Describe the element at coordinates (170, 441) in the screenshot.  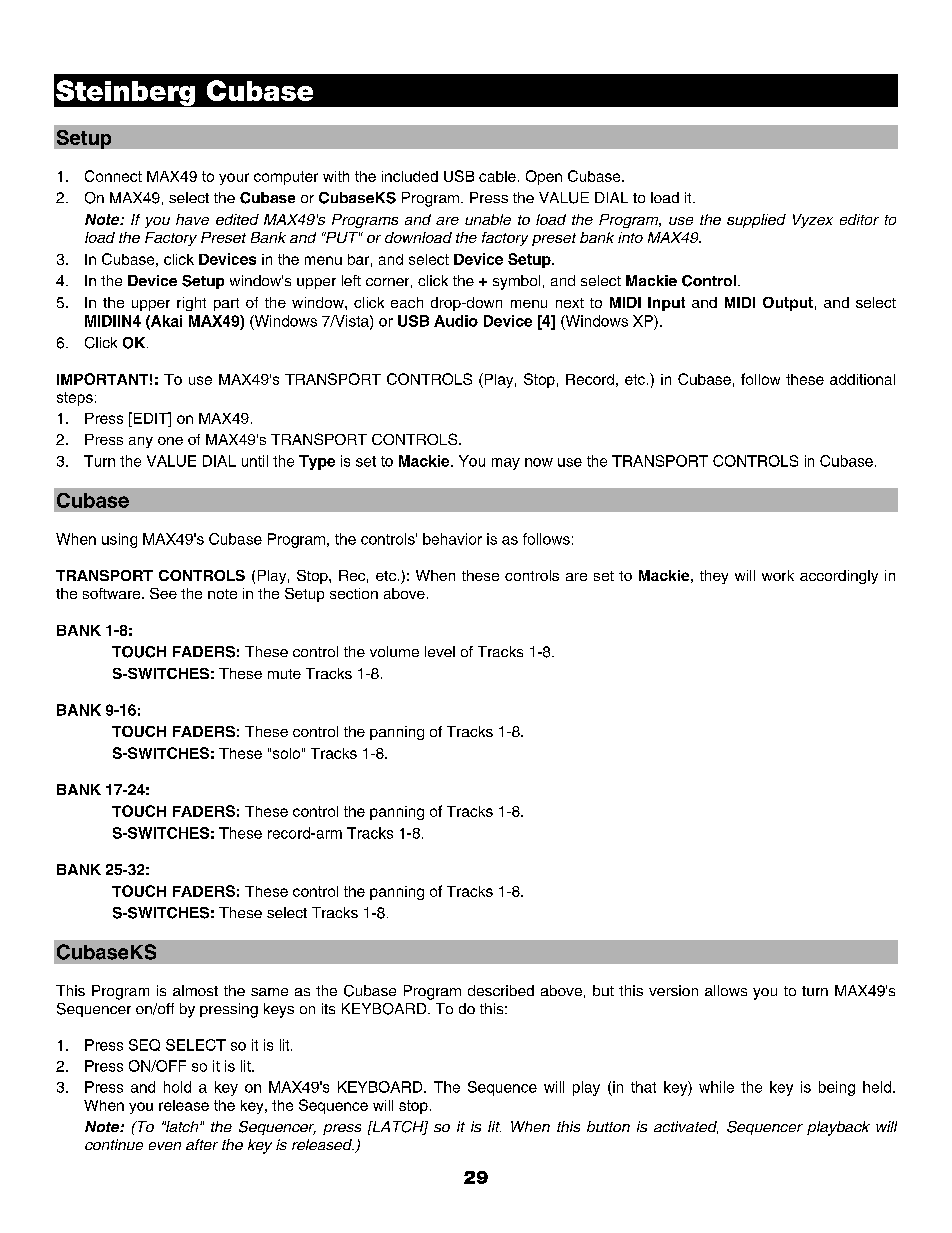
I see `one` at that location.
